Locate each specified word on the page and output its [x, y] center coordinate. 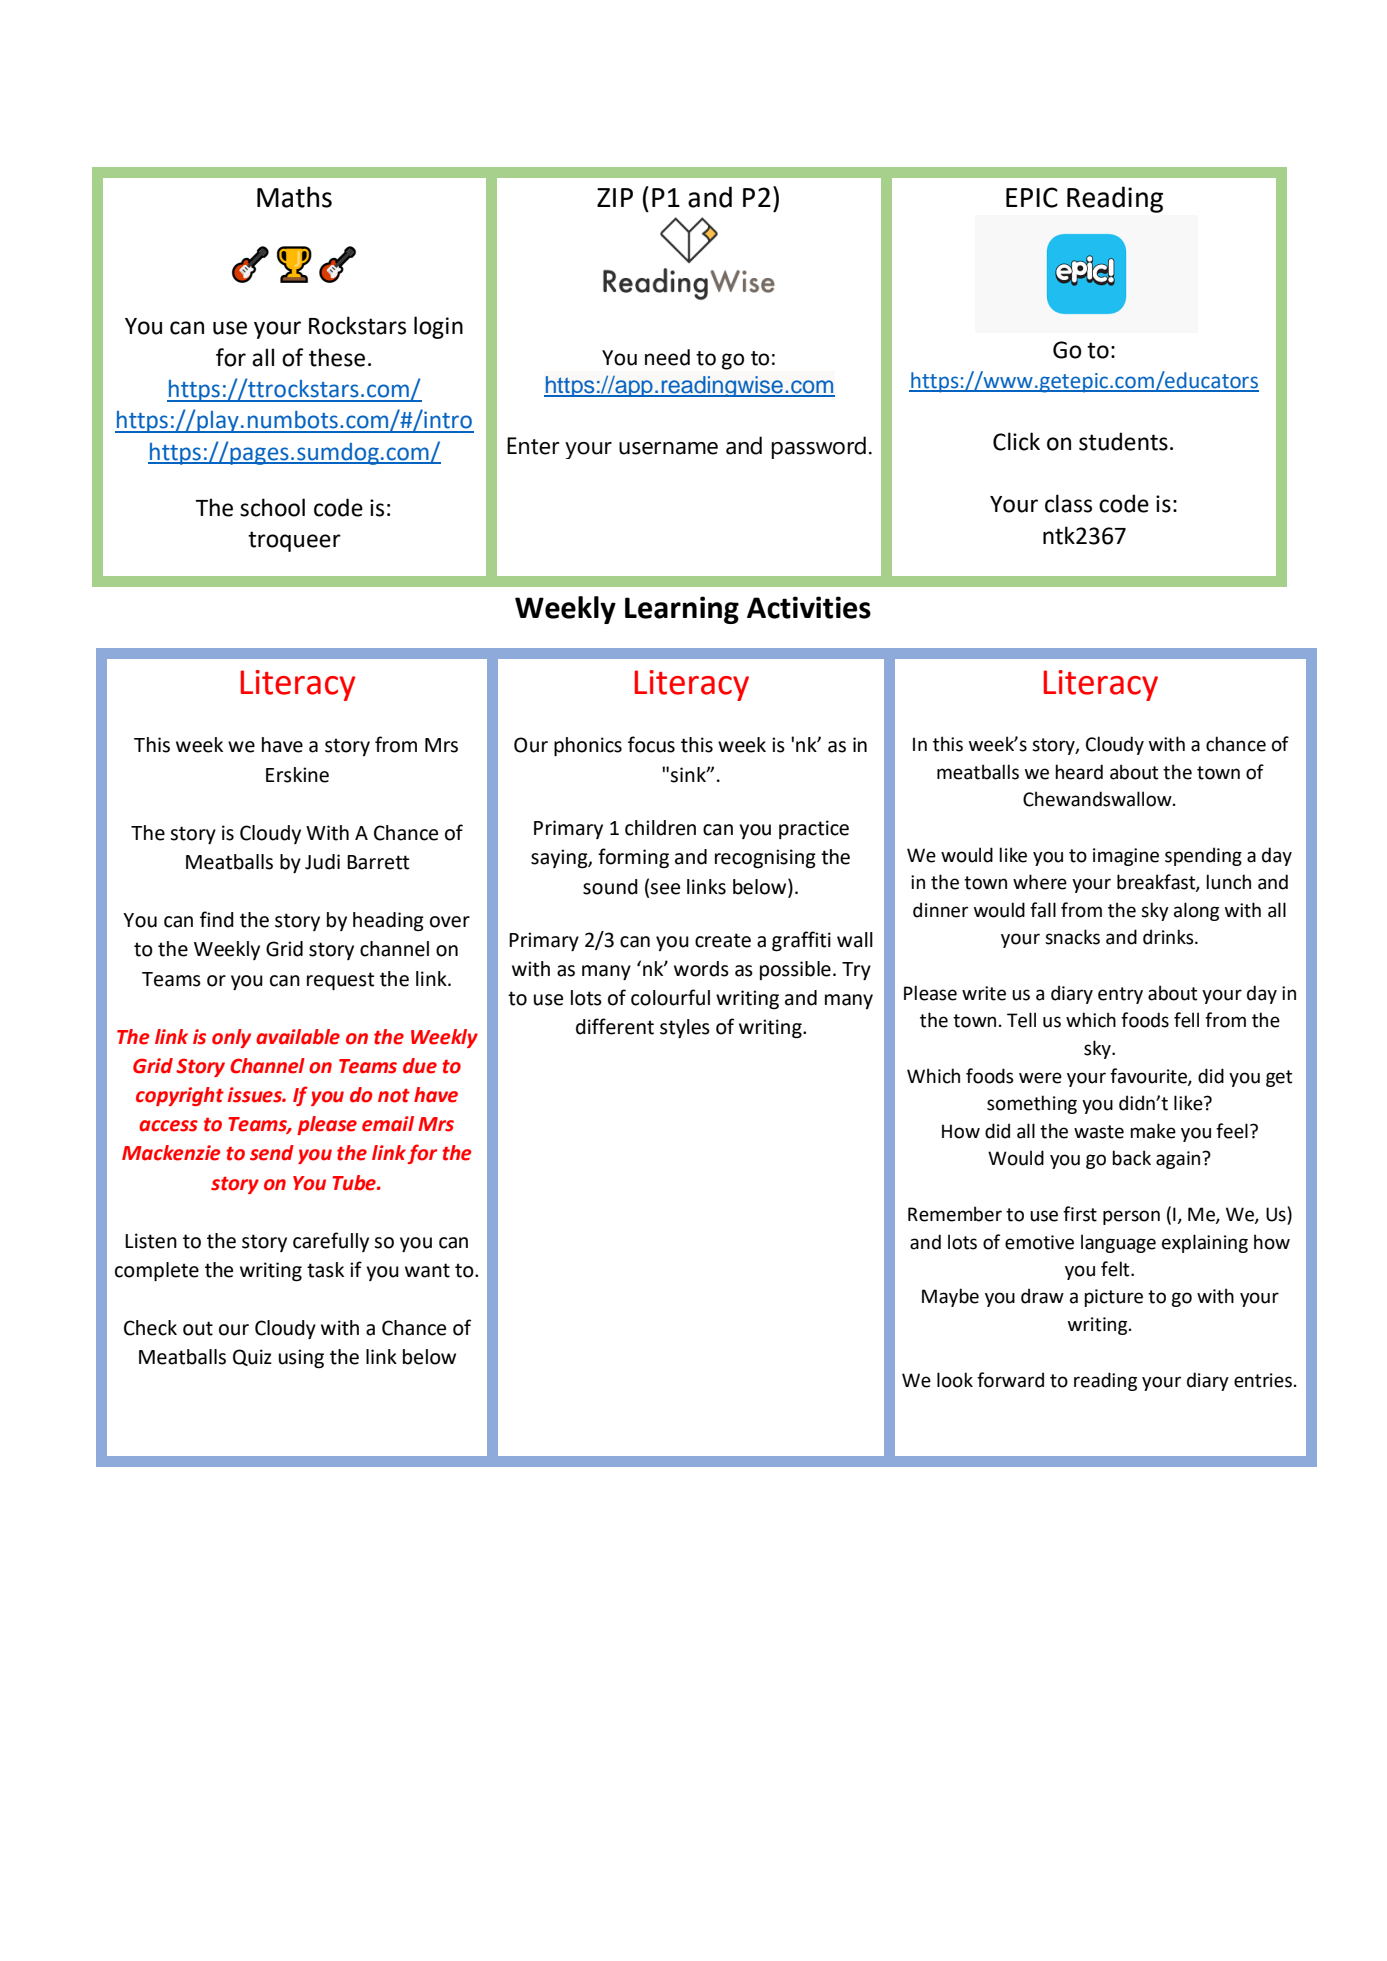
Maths [294, 197]
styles [685, 1028]
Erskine [297, 775]
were [1040, 1078]
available [298, 1037]
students [1123, 441]
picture [1113, 1298]
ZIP [615, 197]
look [955, 1380]
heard [1079, 772]
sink [689, 775]
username [668, 448]
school [272, 507]
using [301, 1359]
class [1068, 503]
